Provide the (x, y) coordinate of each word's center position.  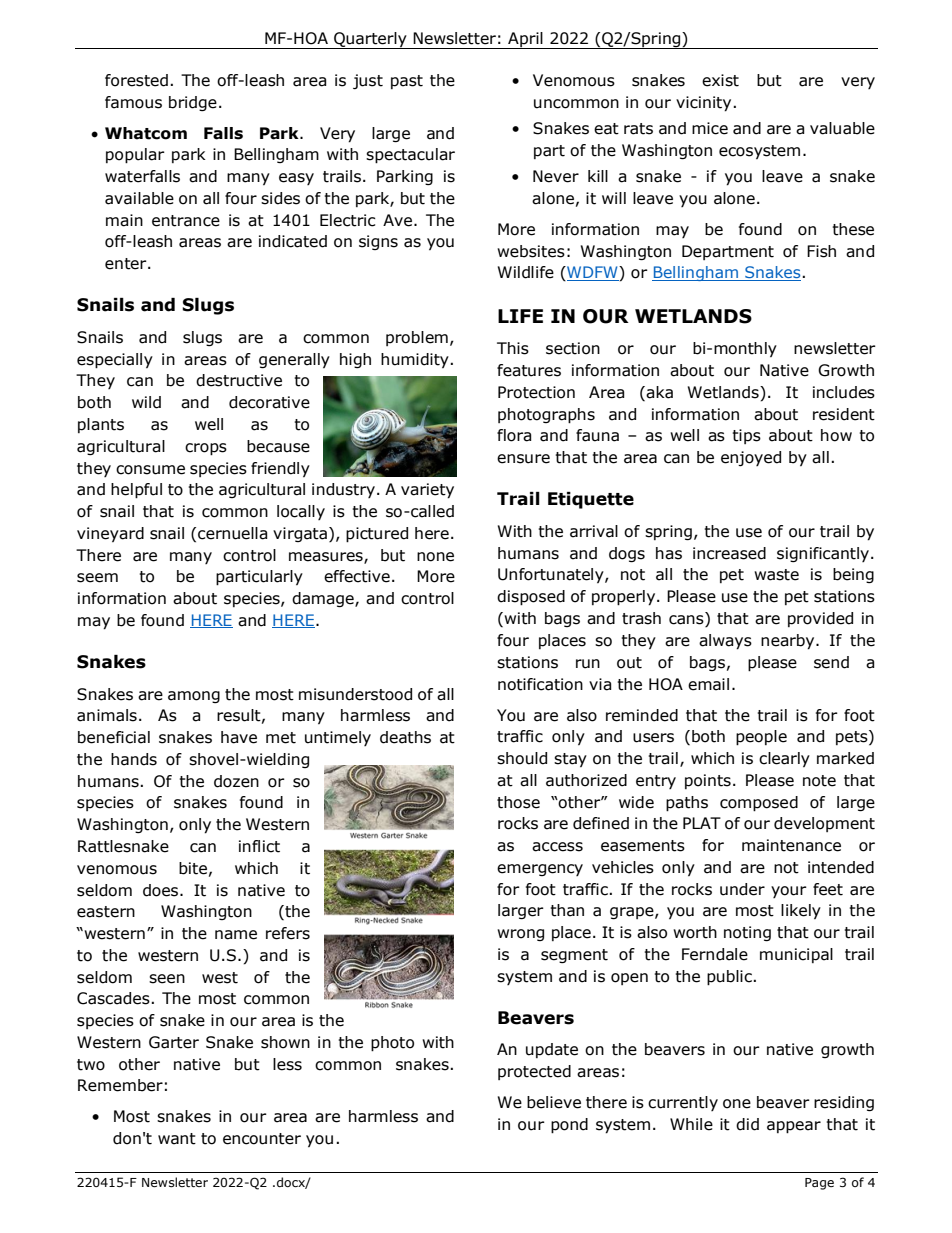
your (789, 892)
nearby (789, 642)
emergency (540, 870)
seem (97, 578)
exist (720, 80)
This (513, 348)
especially (115, 361)
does (162, 890)
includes (844, 392)
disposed (531, 598)
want (177, 1139)
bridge (193, 103)
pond (569, 1126)
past (407, 82)
